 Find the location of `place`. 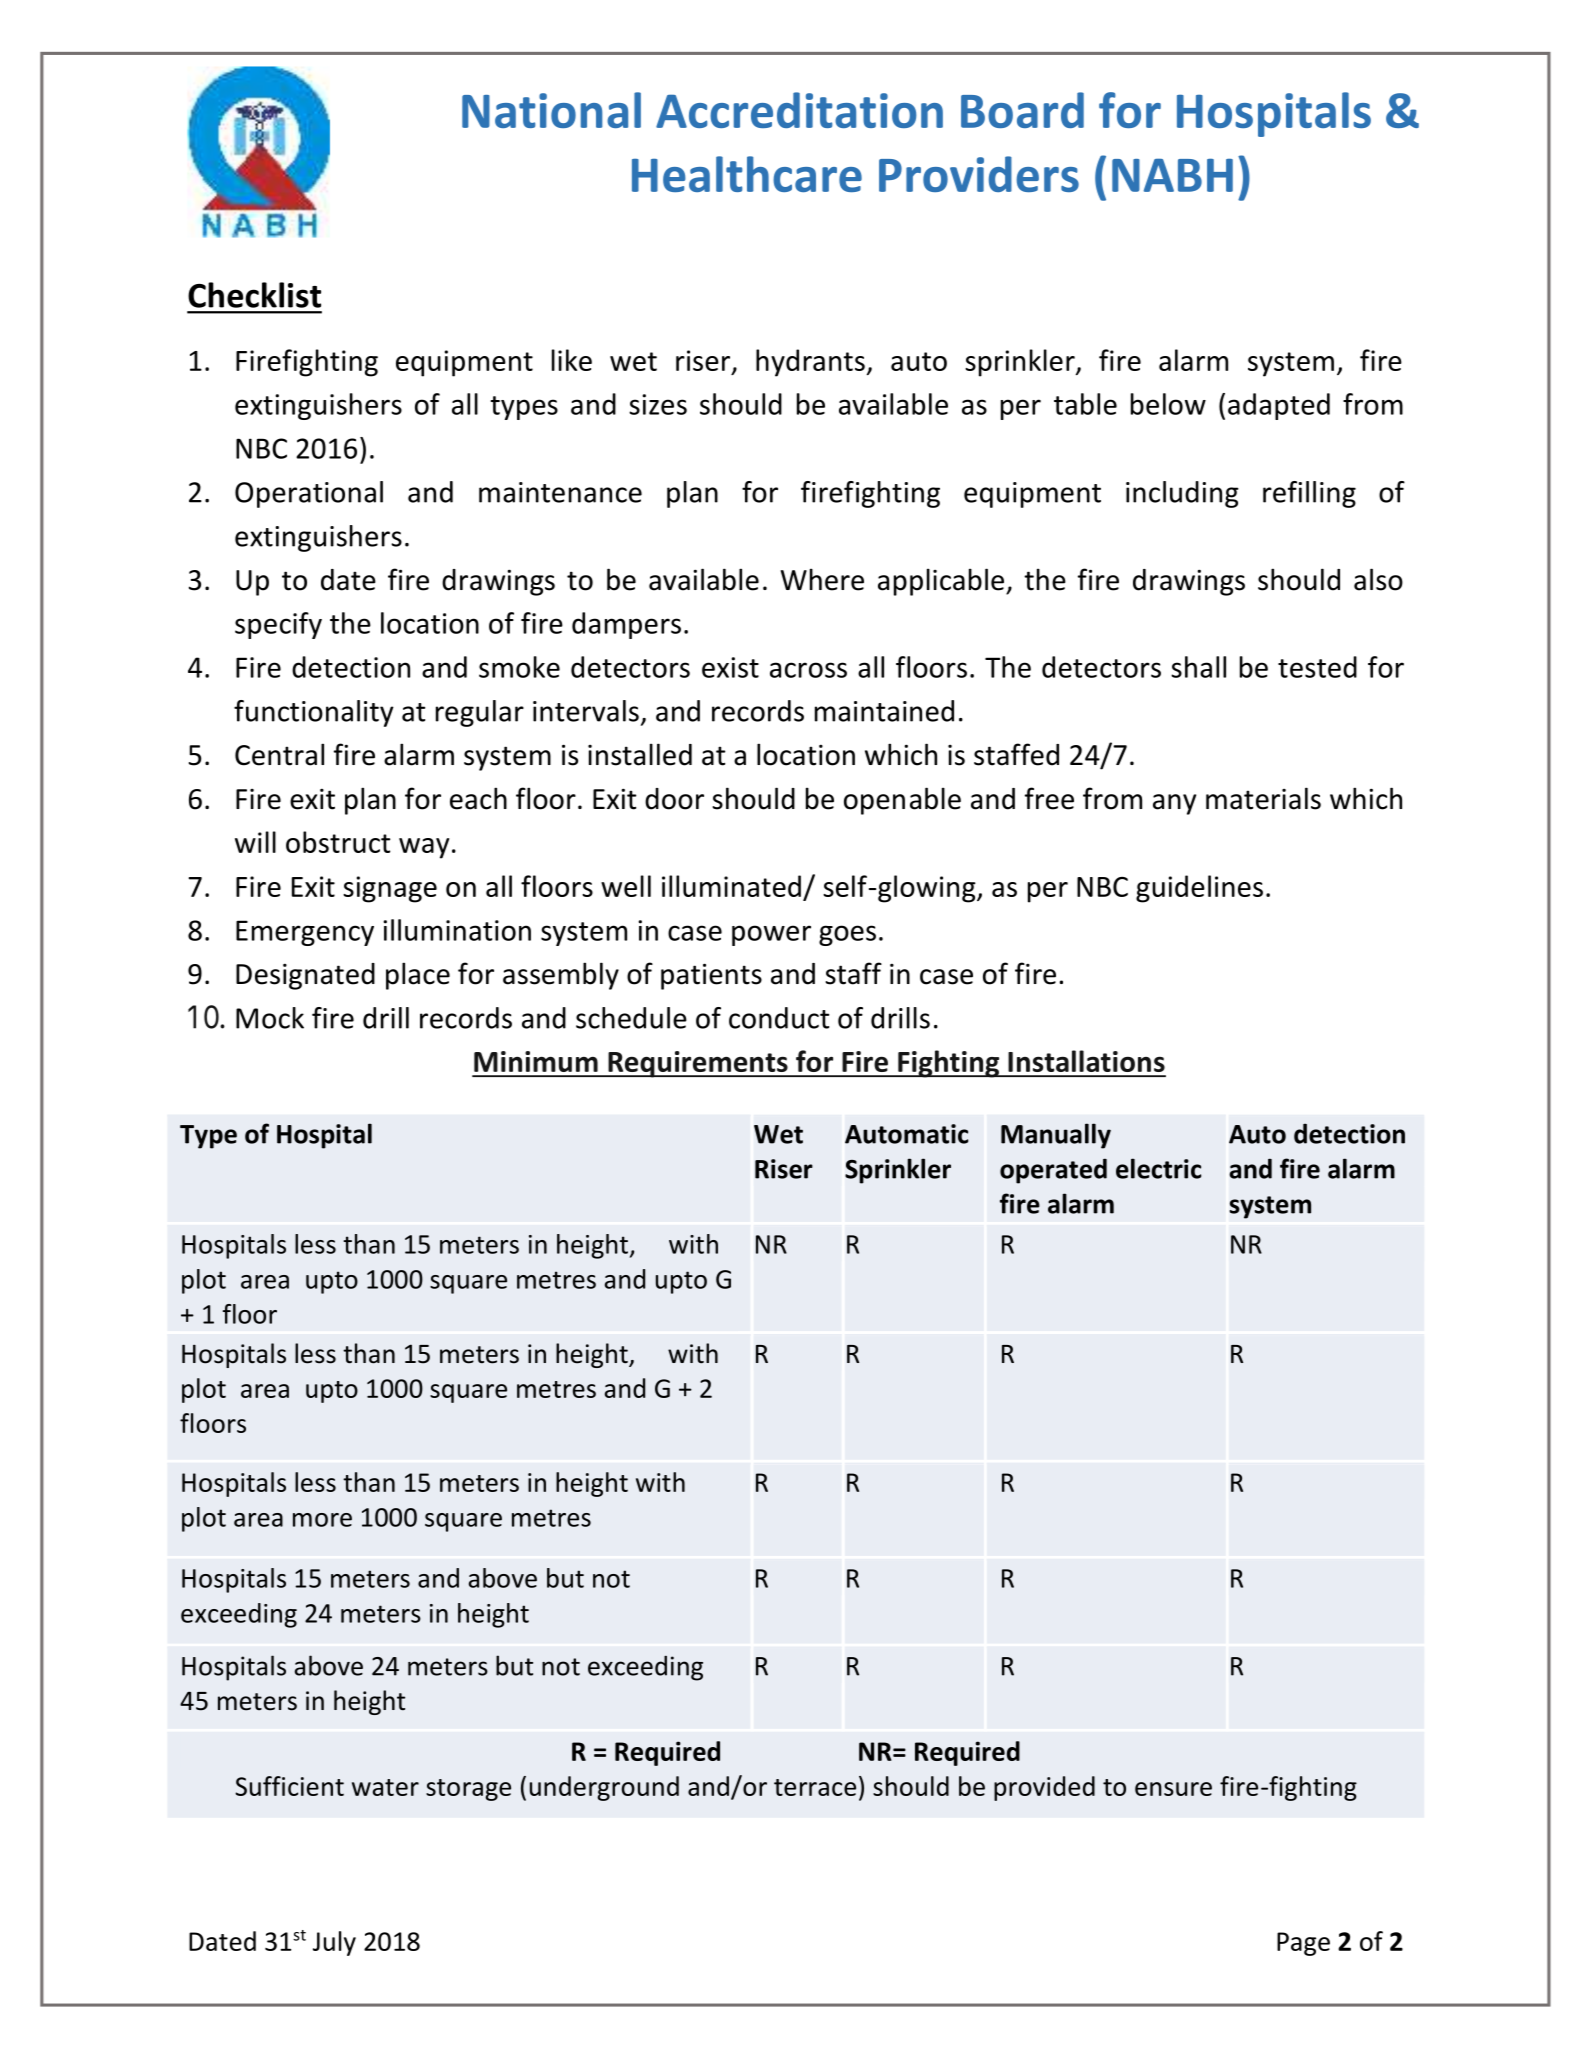

place is located at coordinates (418, 976).
